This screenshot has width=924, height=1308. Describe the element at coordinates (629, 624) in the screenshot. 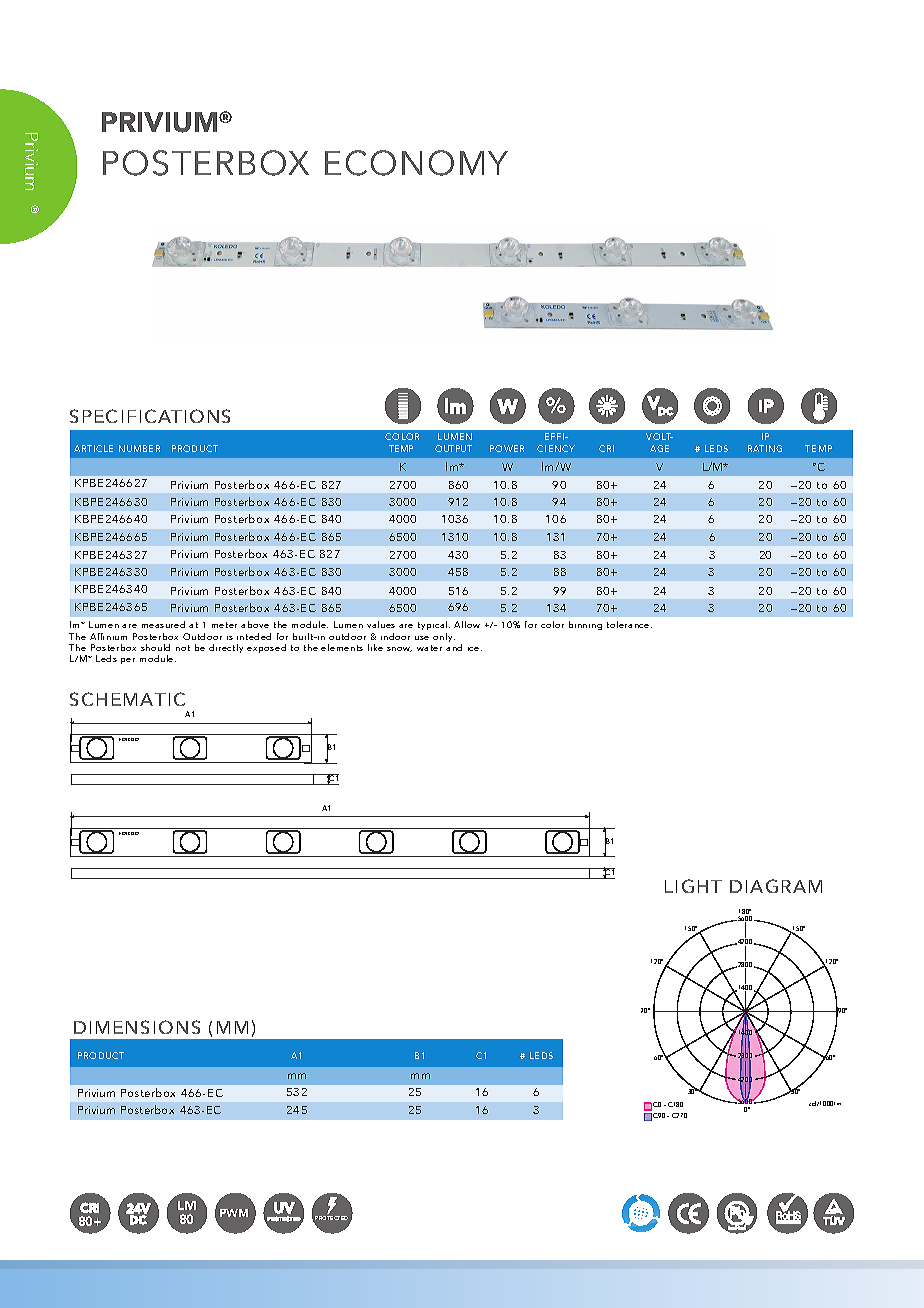

I see `tolerance` at that location.
